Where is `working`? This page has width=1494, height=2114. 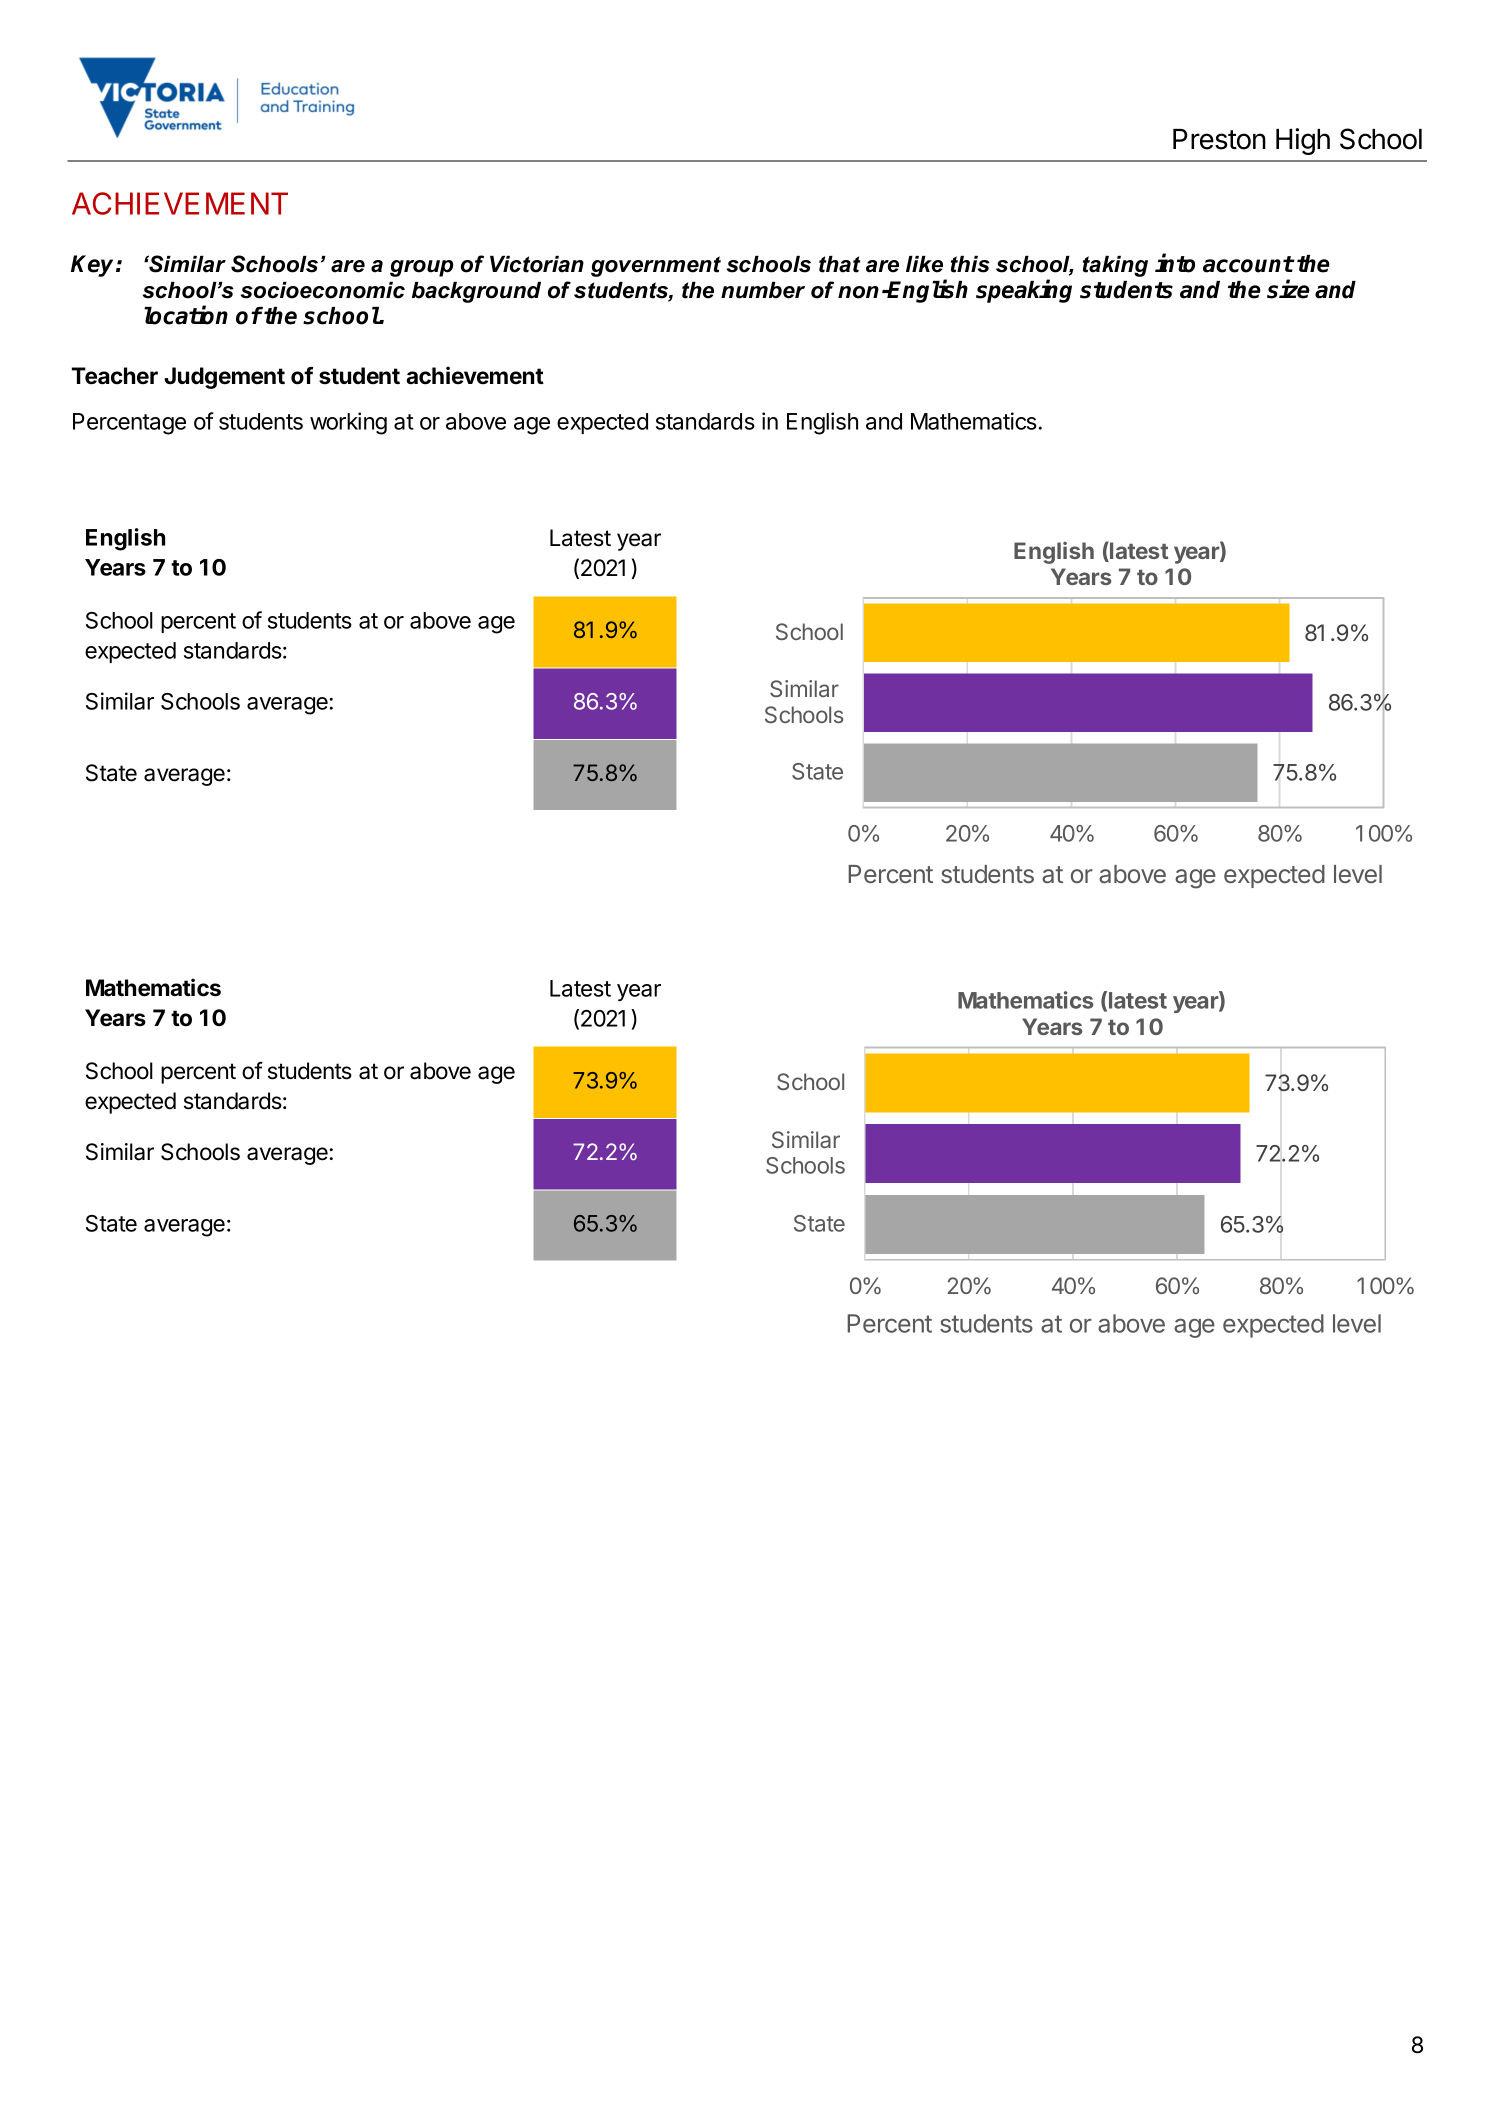 working is located at coordinates (348, 423).
